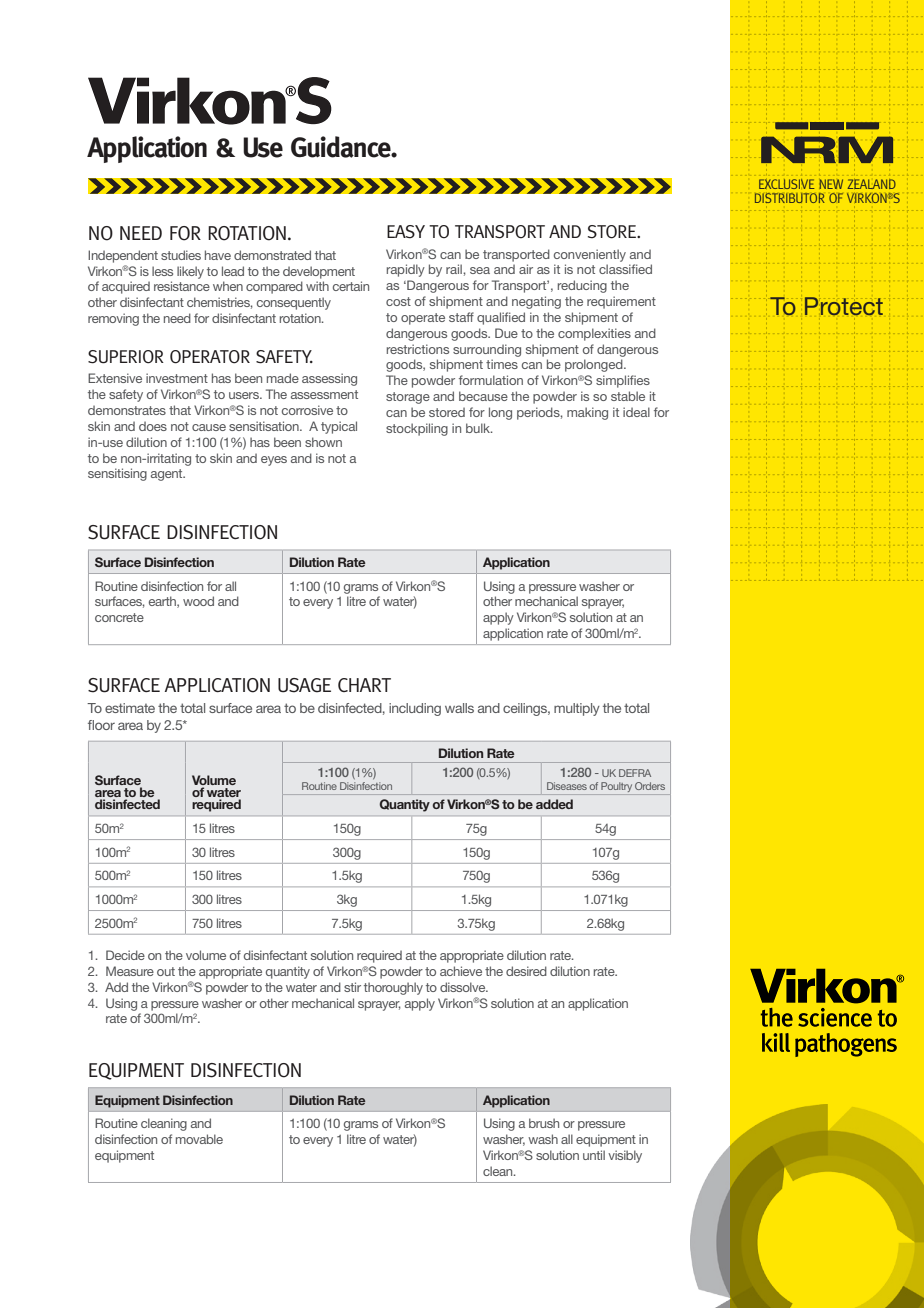 This page has width=924, height=1308. I want to click on Orders, so click(650, 786).
